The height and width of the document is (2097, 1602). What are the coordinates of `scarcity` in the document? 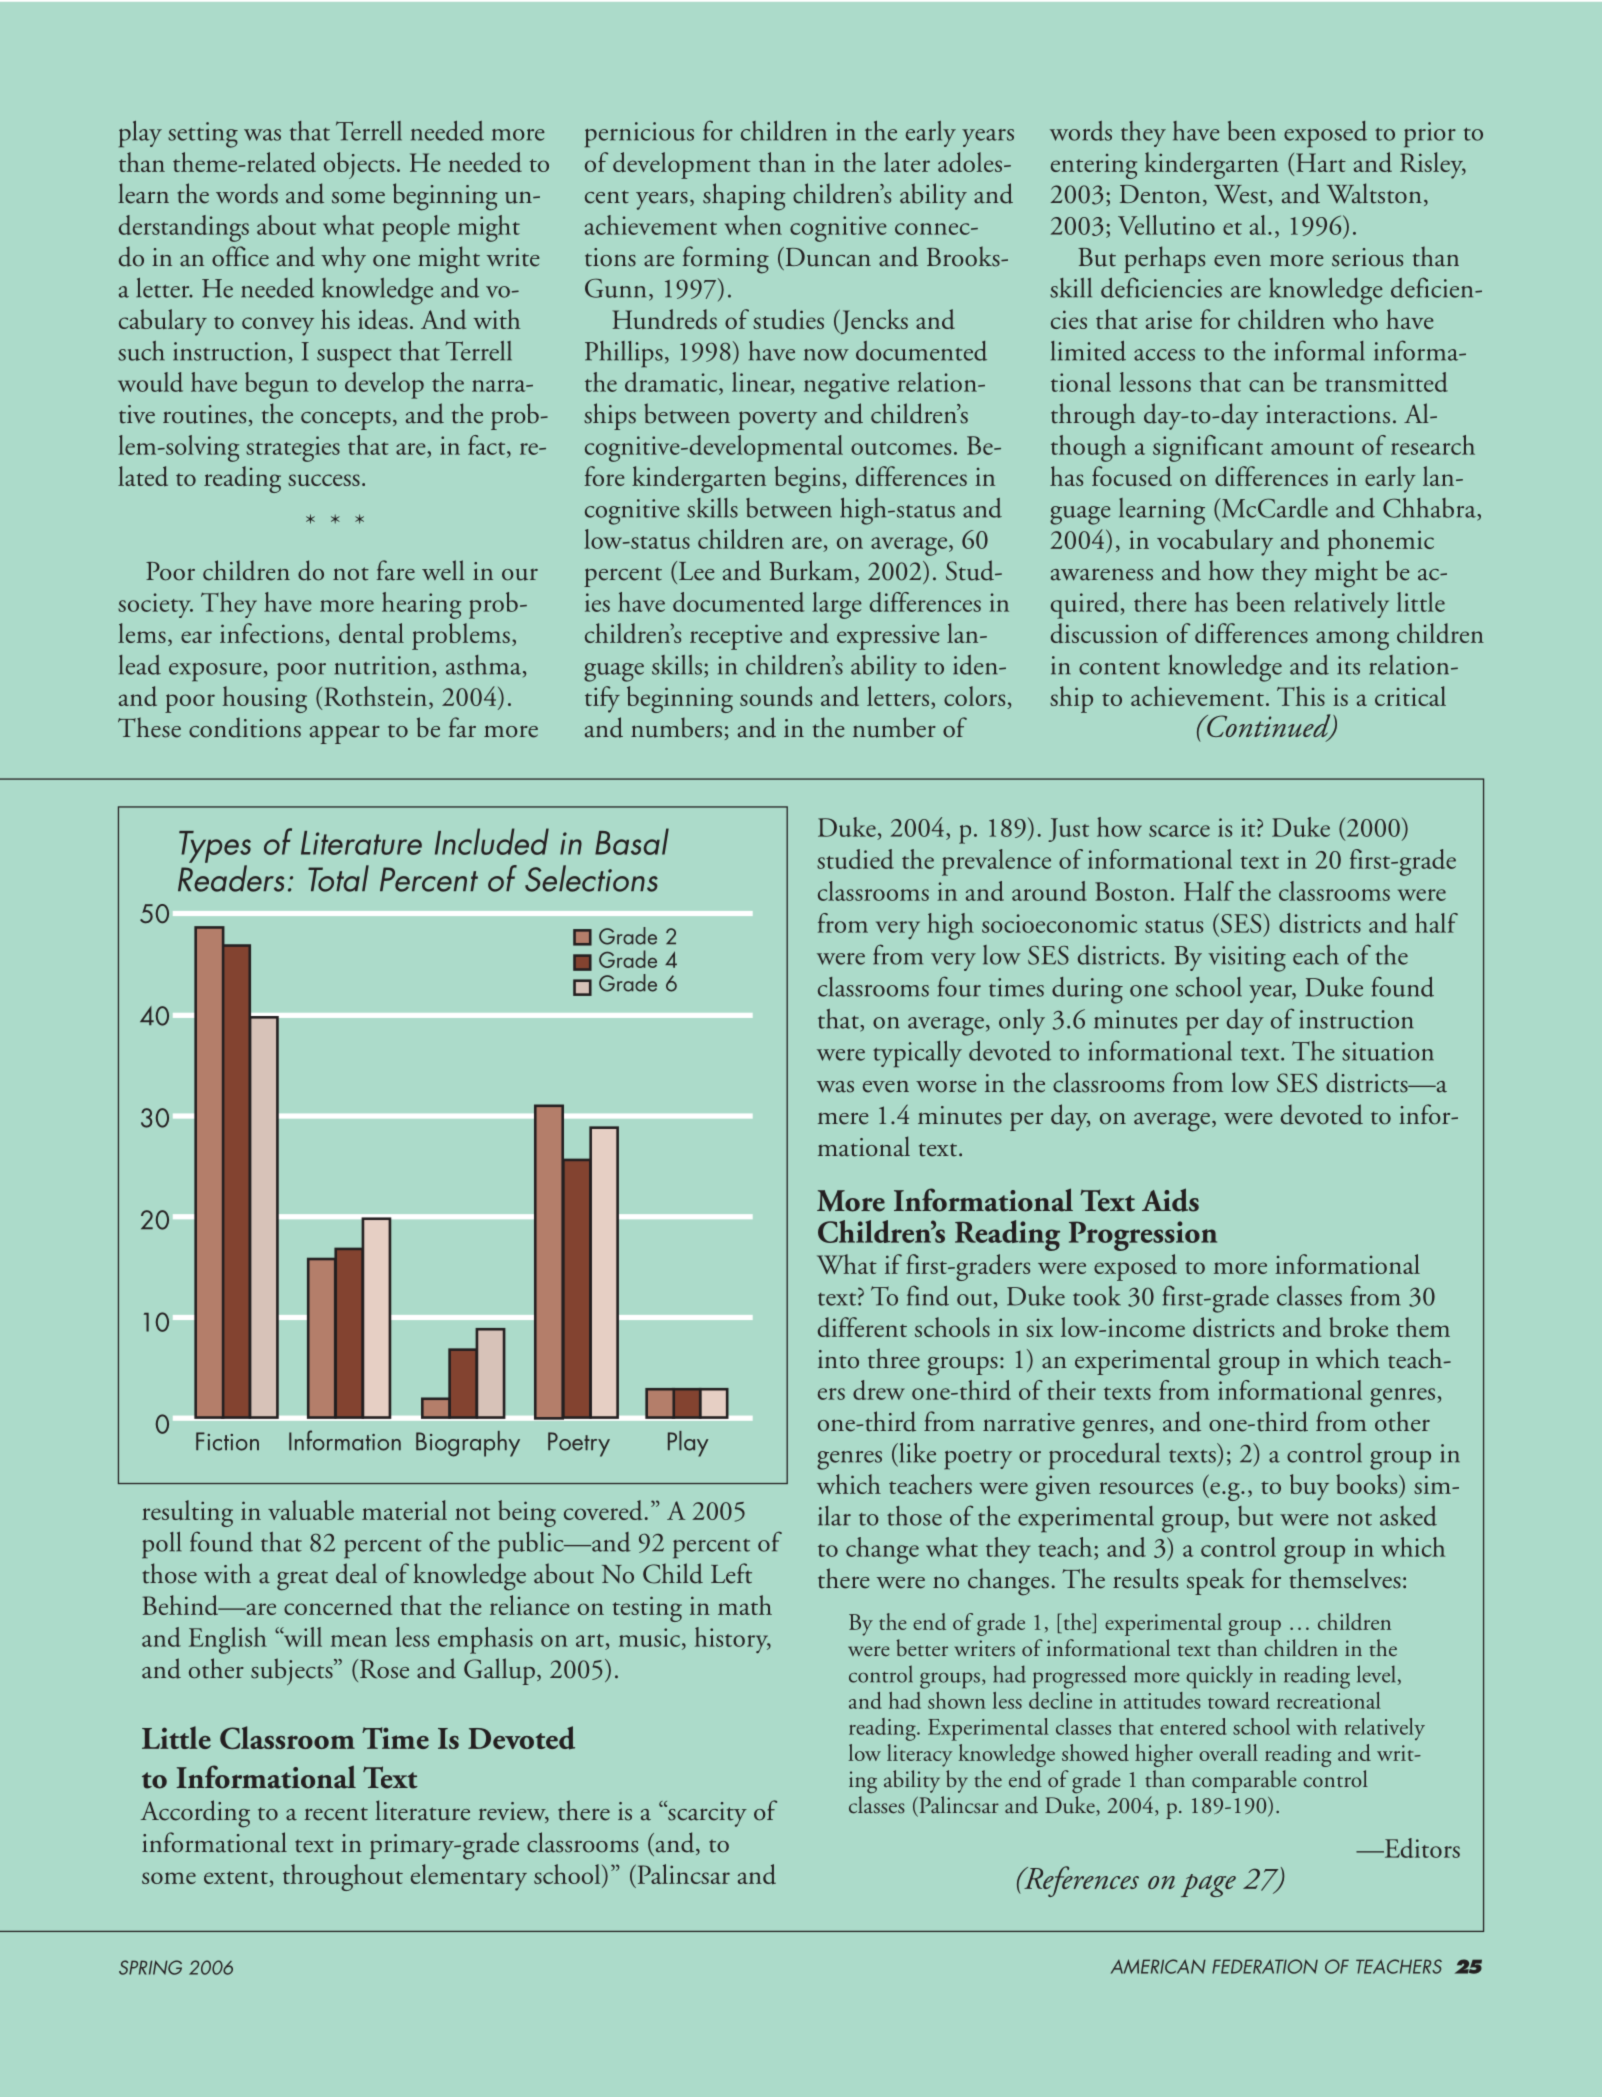 It's located at (706, 1814).
